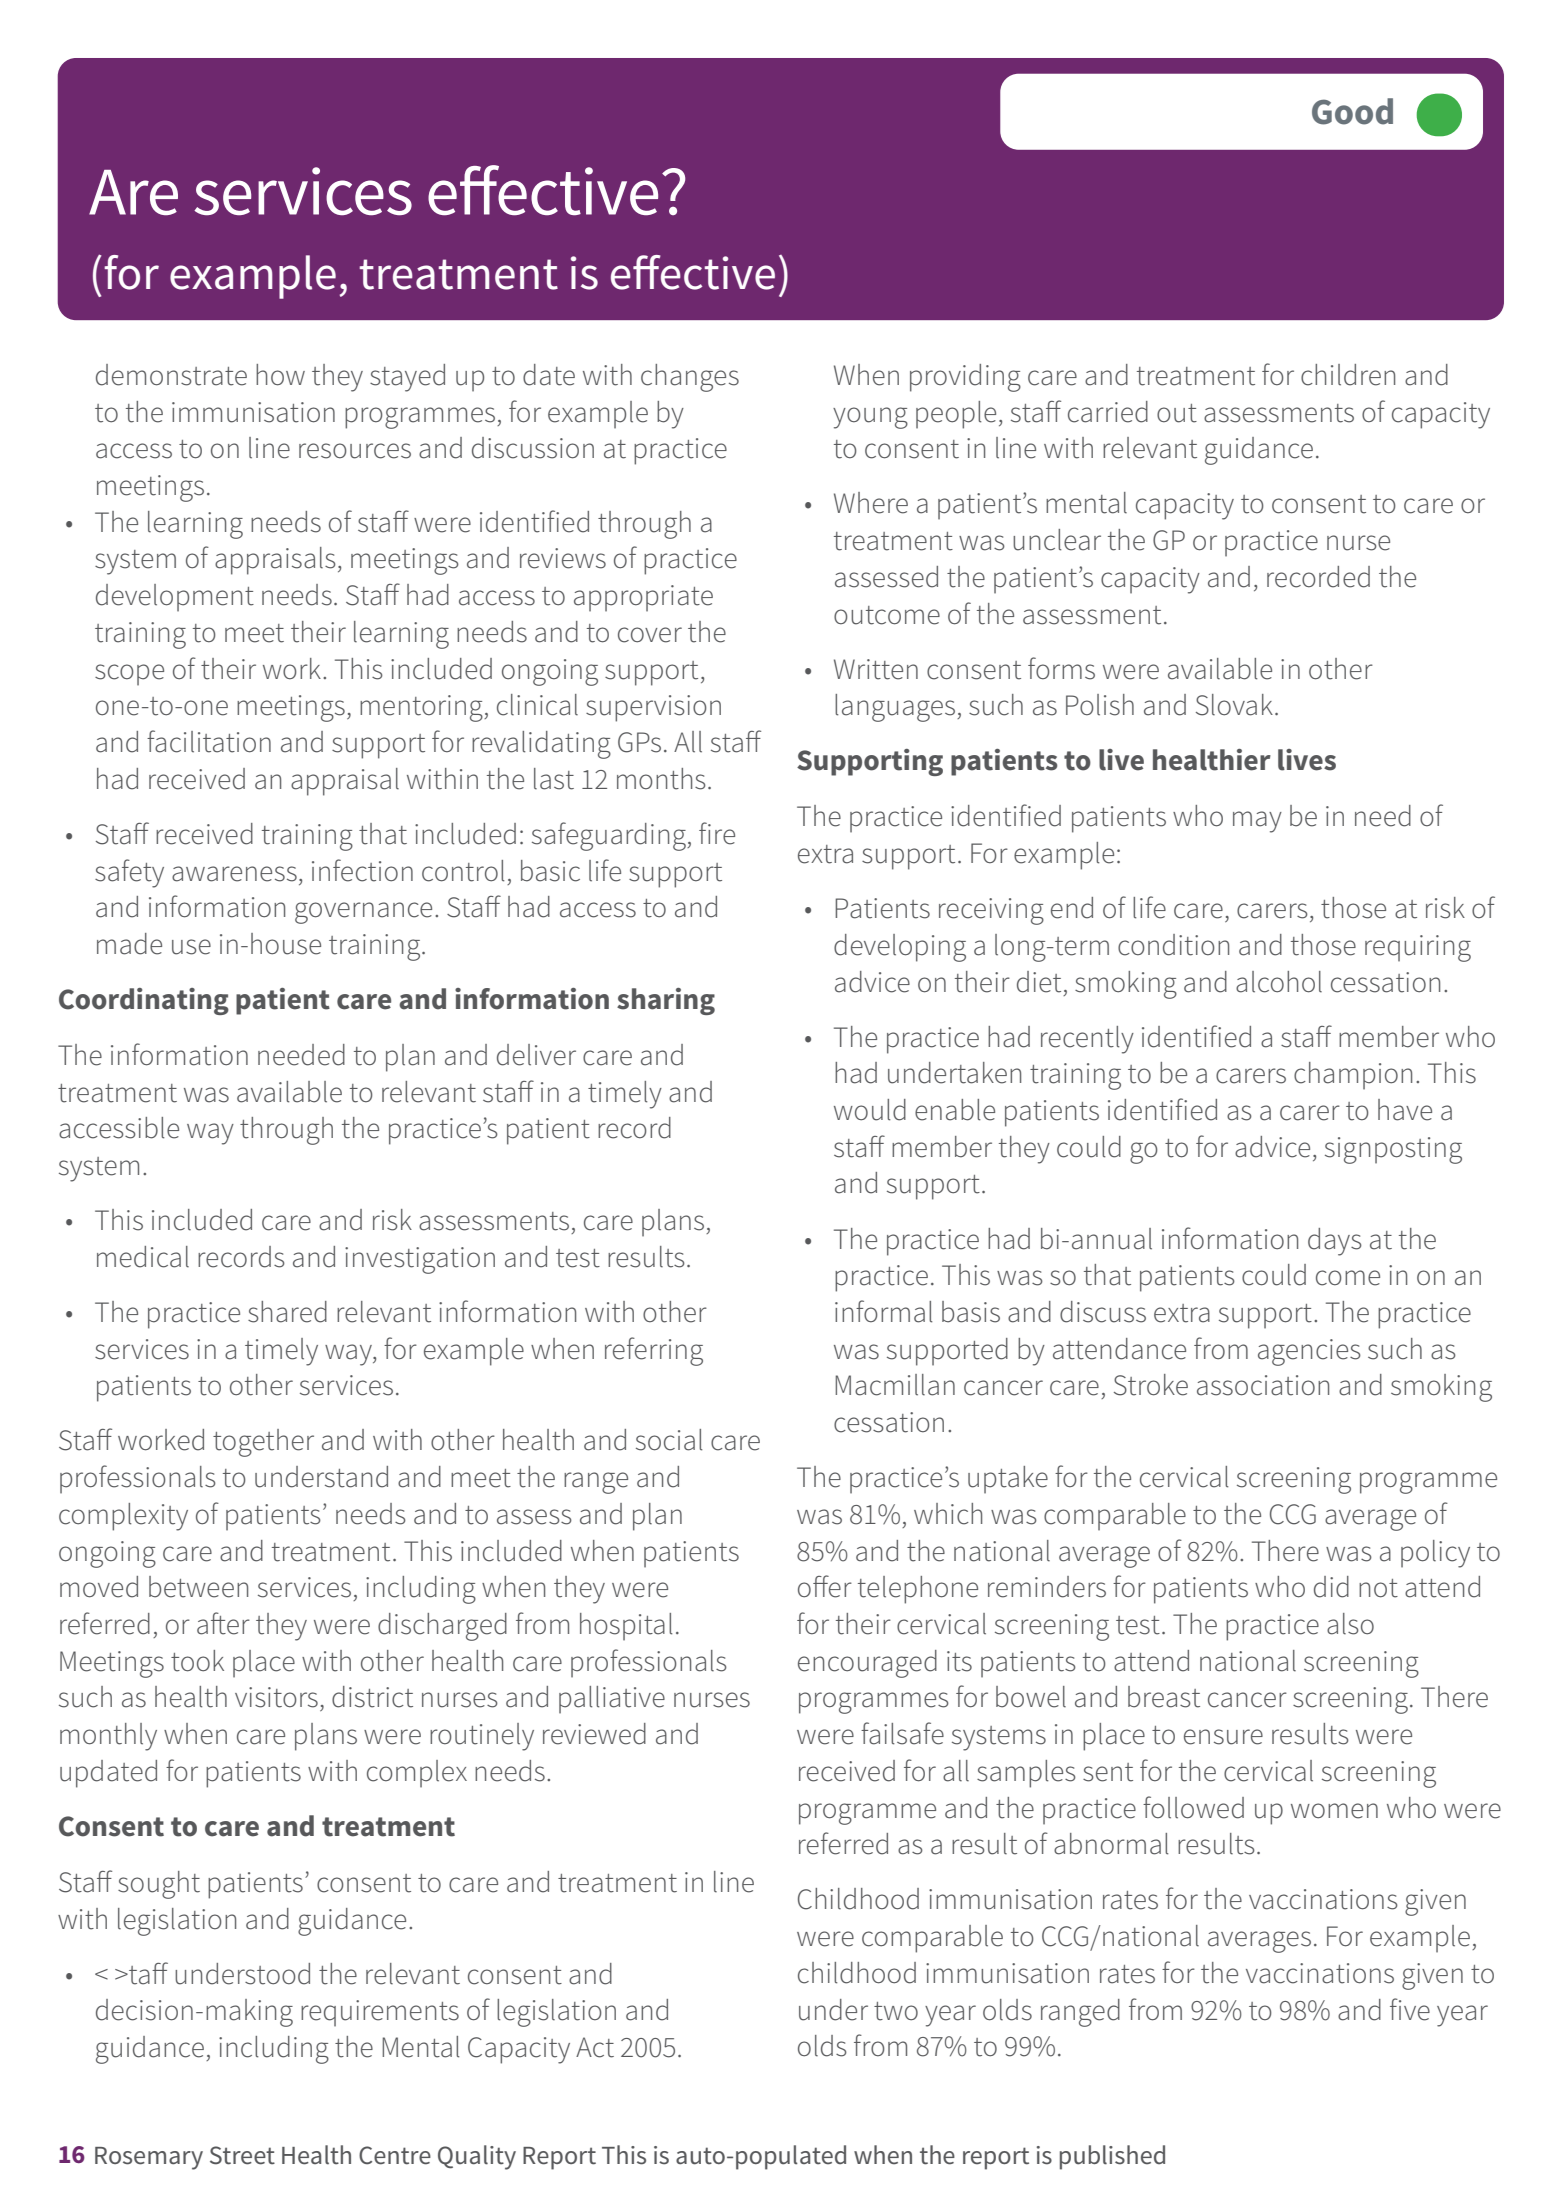  Describe the element at coordinates (825, 1586) in the screenshot. I see `offer` at that location.
